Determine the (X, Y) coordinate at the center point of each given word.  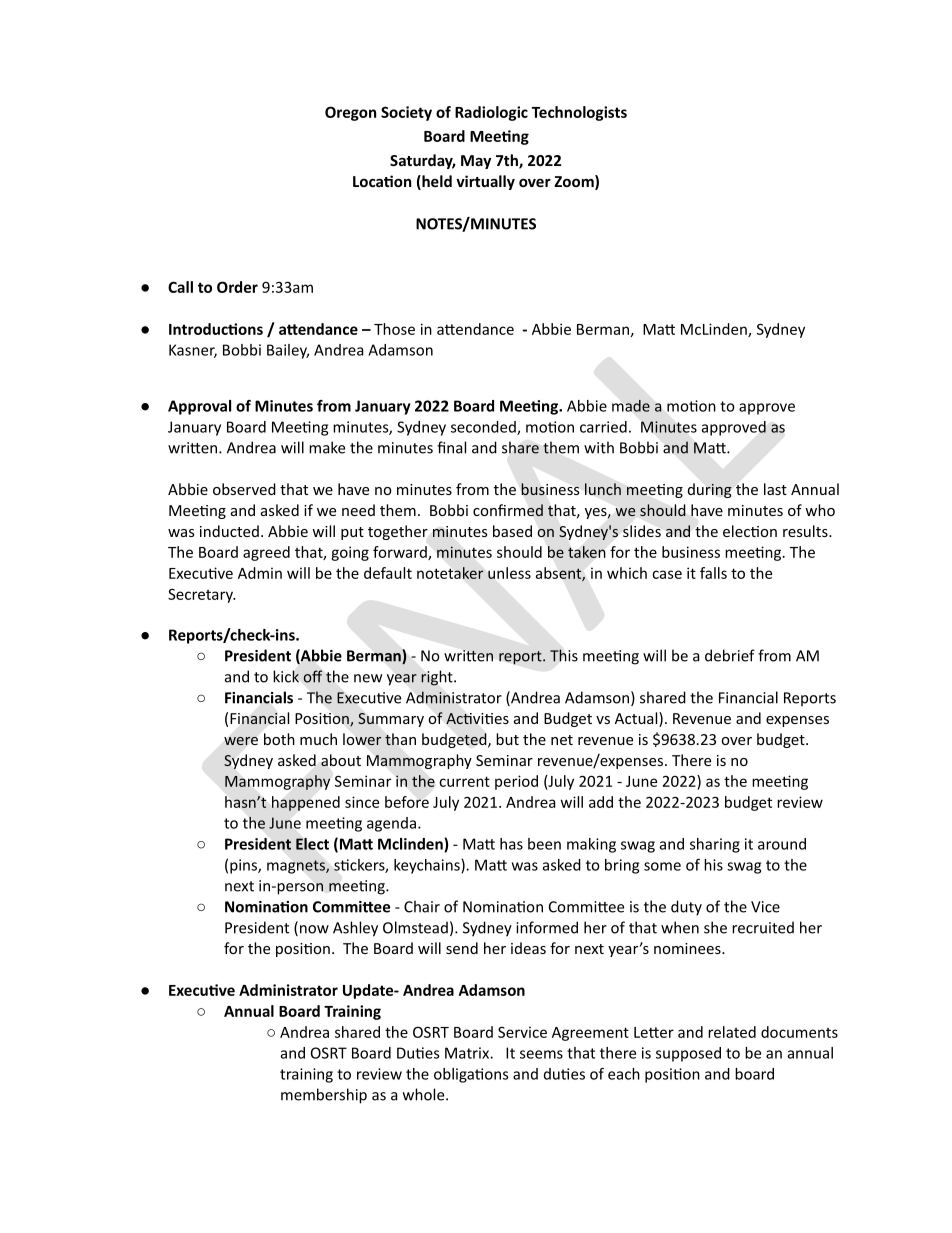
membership (324, 1096)
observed (244, 489)
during (710, 490)
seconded (484, 428)
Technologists (579, 113)
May (476, 162)
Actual (637, 719)
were (241, 741)
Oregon (350, 113)
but (507, 739)
